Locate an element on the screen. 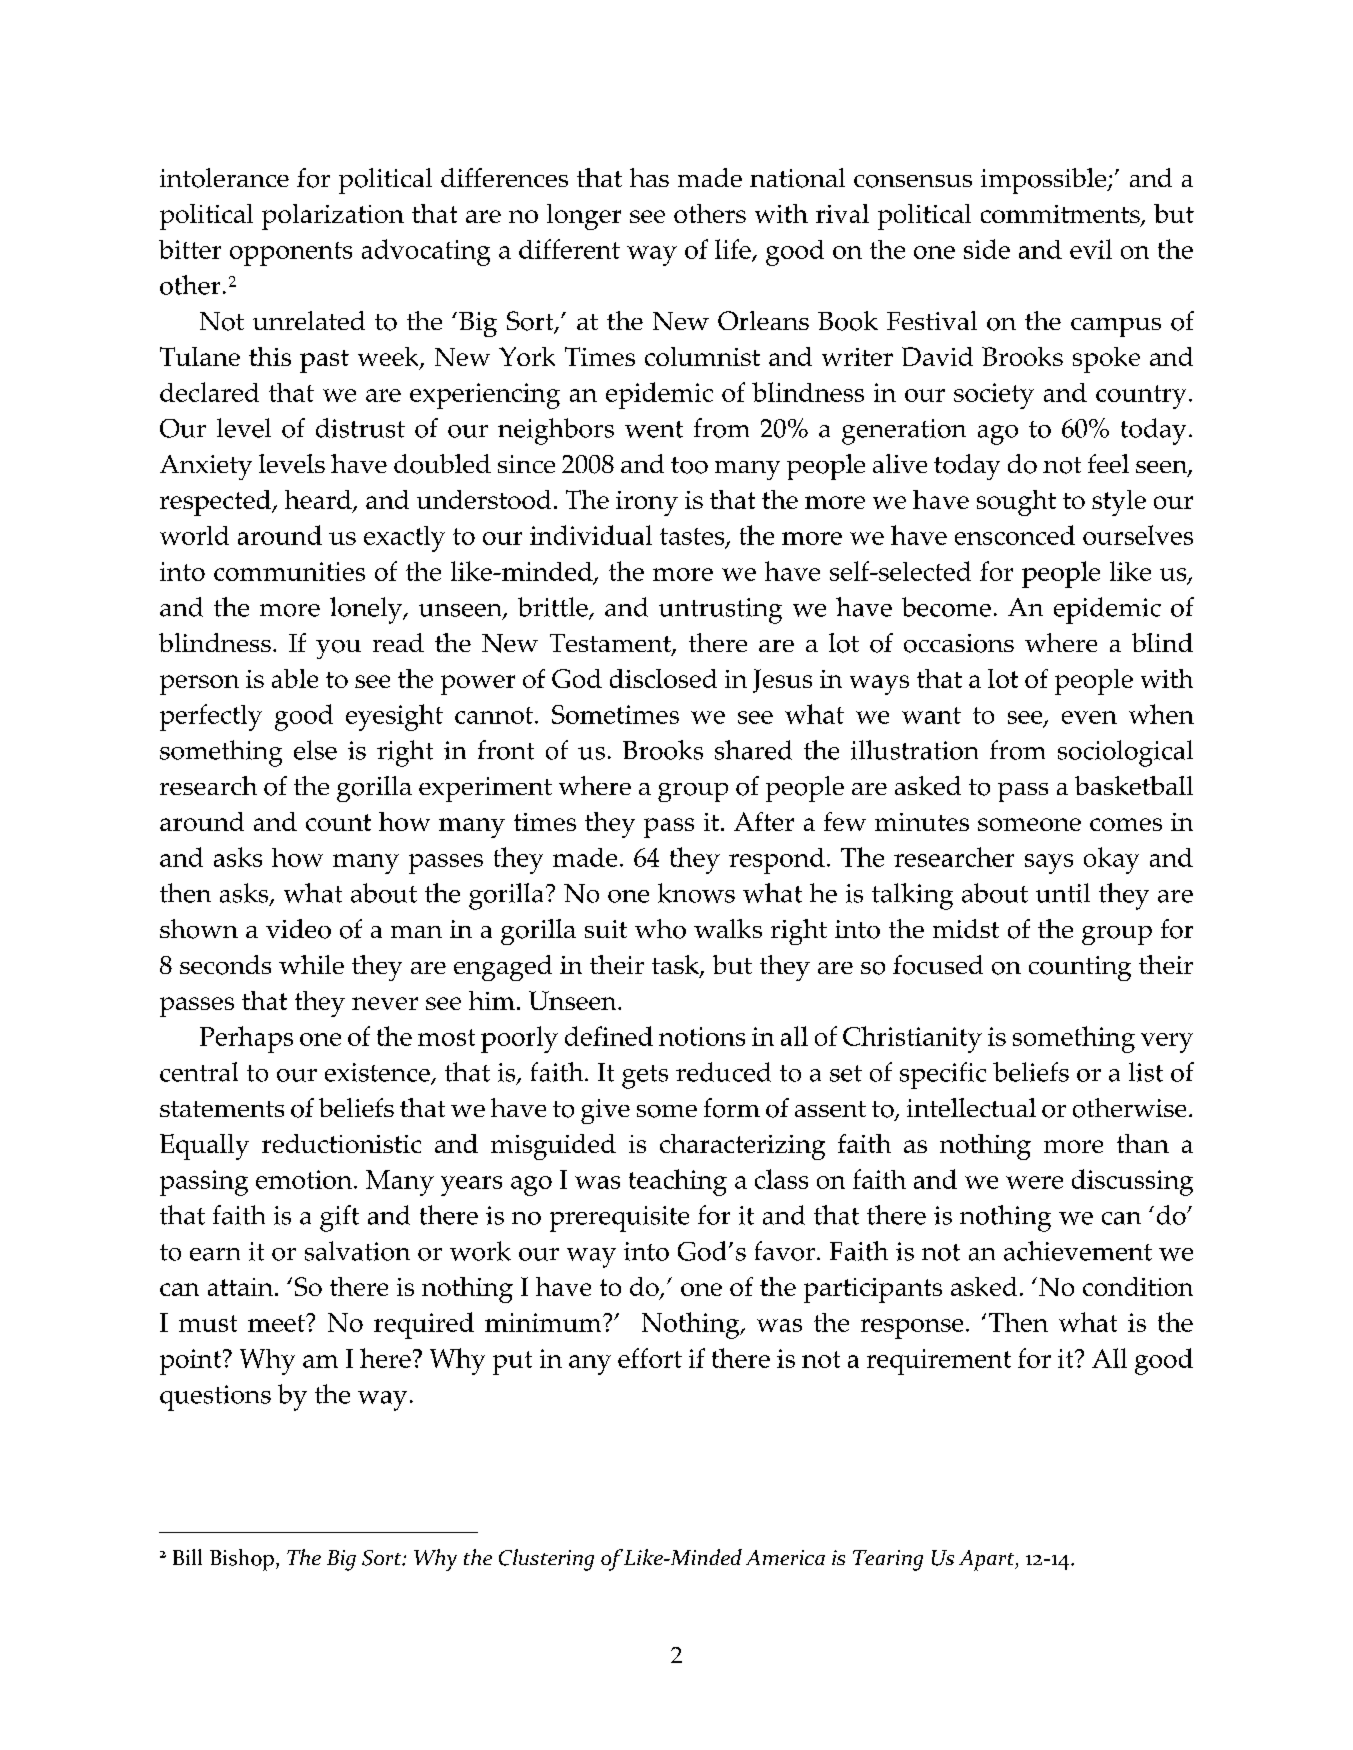 This screenshot has width=1353, height=1750. knows is located at coordinates (696, 893).
